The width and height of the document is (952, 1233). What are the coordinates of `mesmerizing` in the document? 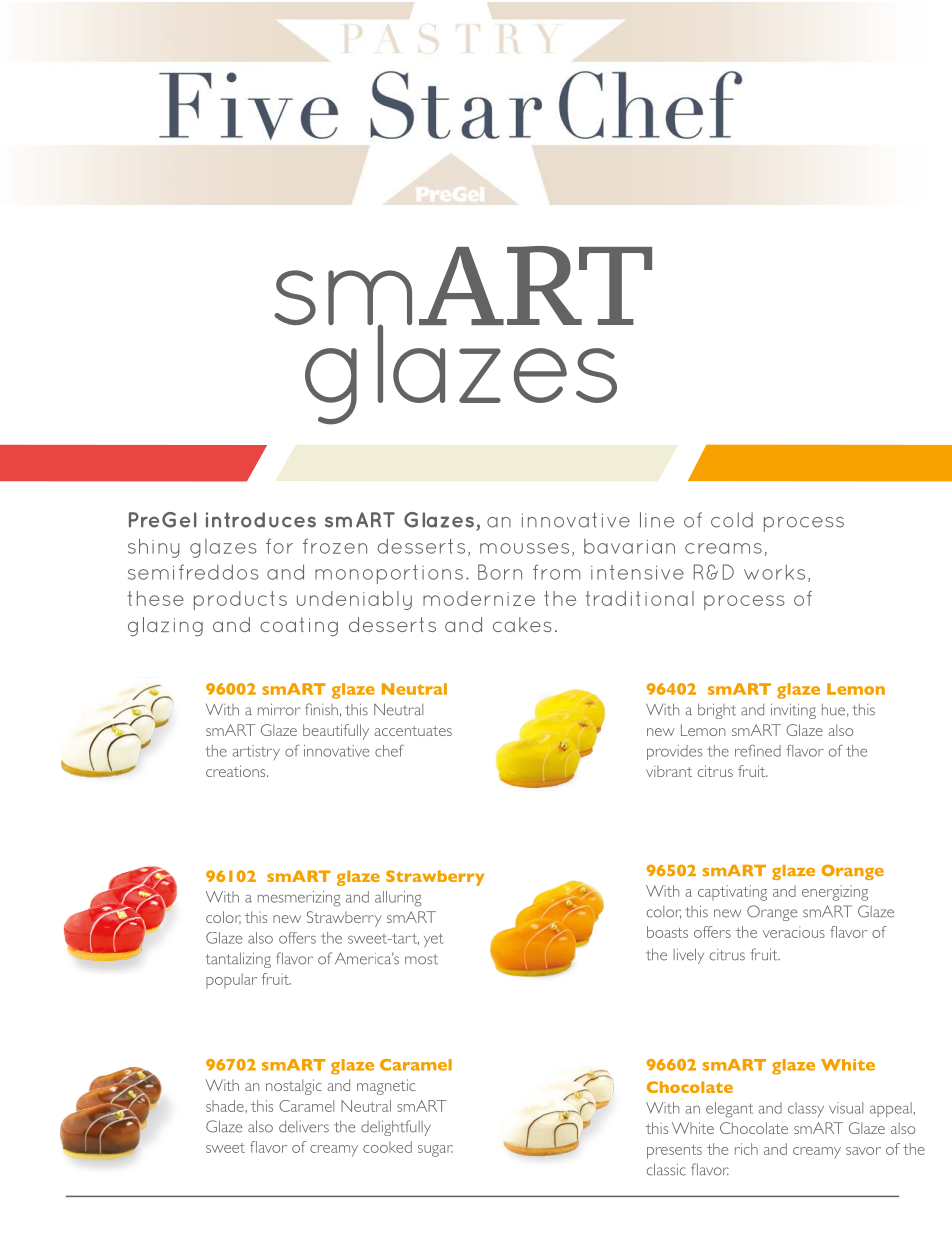 It's located at (299, 899).
